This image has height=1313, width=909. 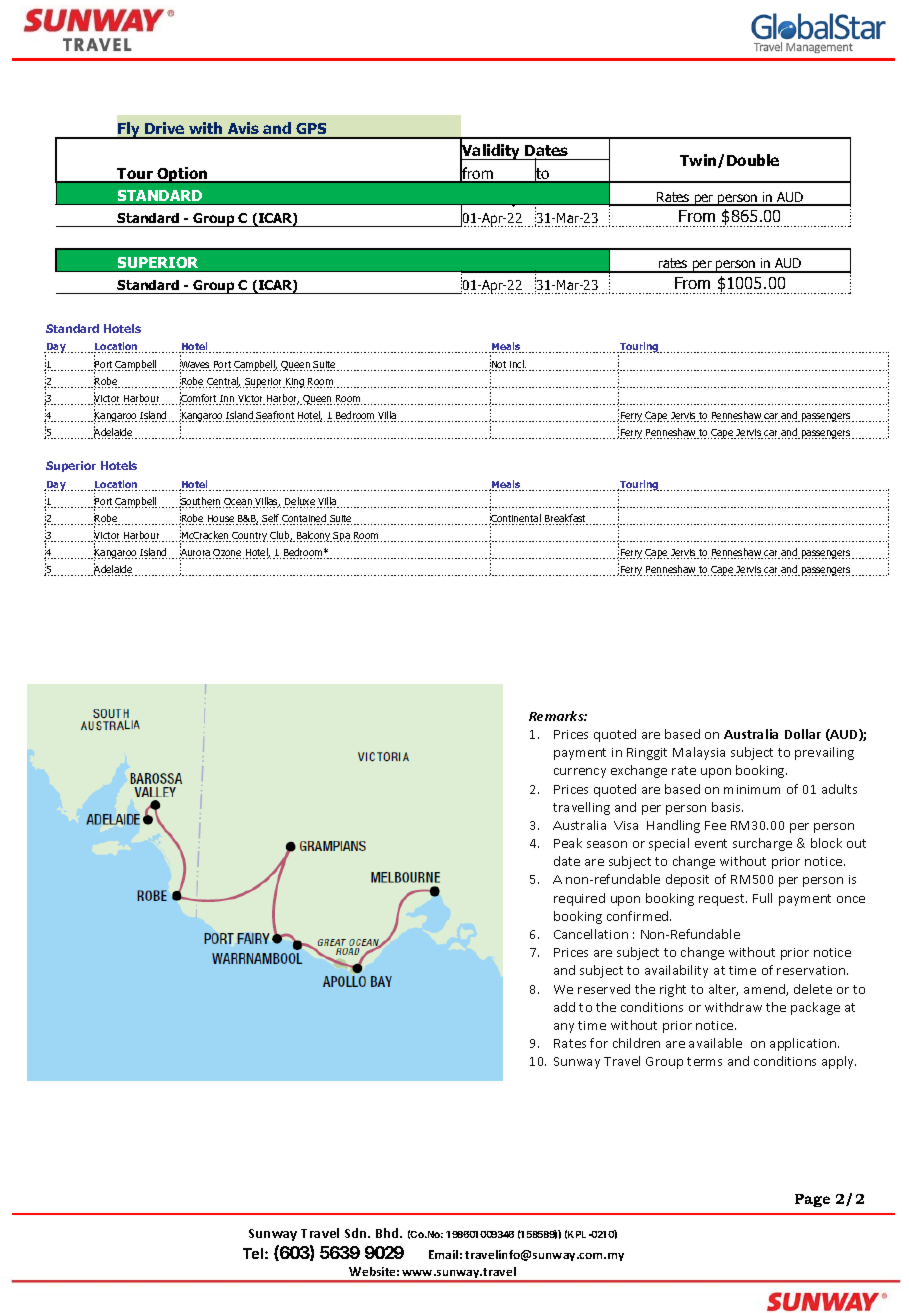 I want to click on required, so click(x=579, y=899).
